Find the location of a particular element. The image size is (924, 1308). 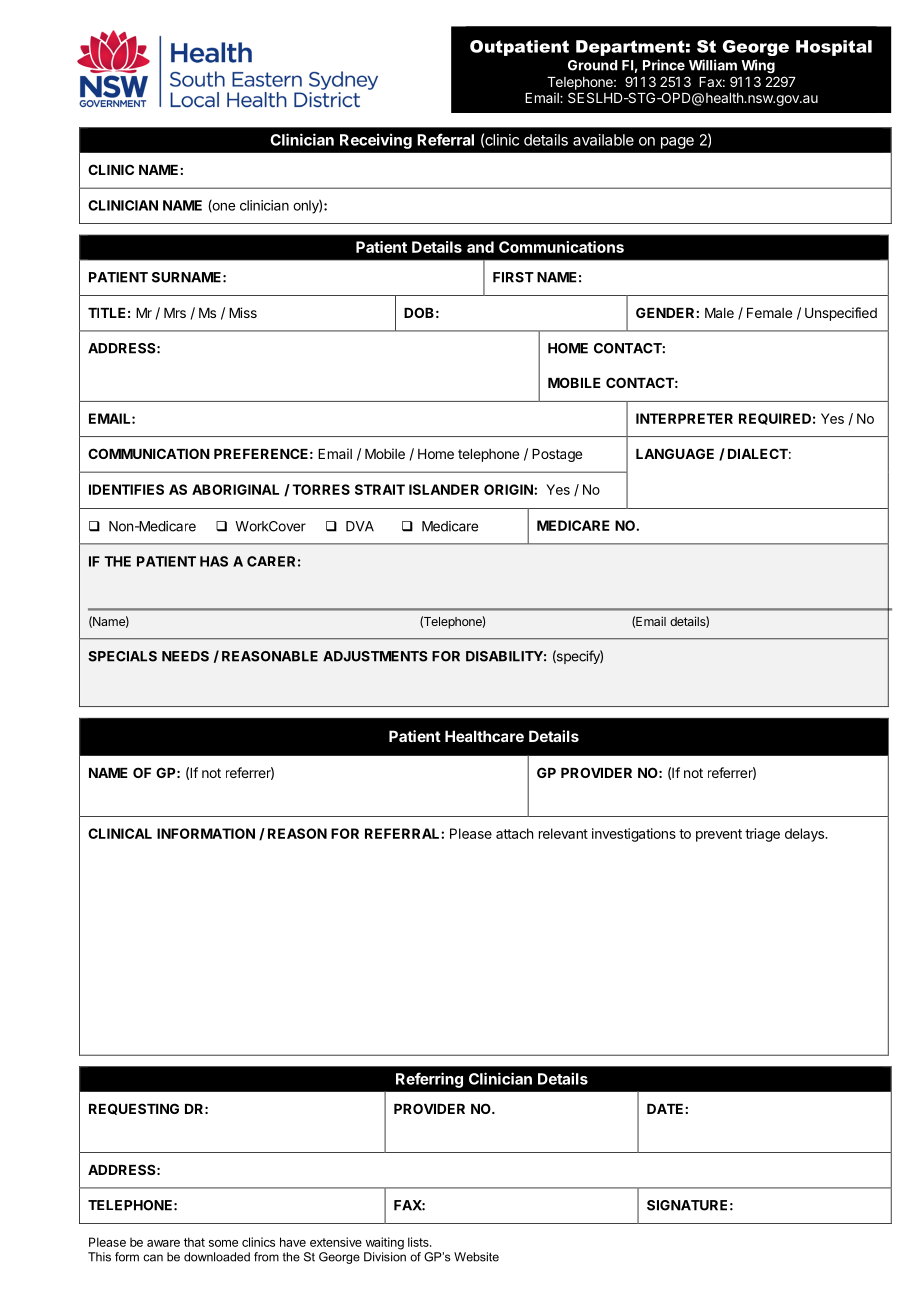

triage is located at coordinates (762, 835).
